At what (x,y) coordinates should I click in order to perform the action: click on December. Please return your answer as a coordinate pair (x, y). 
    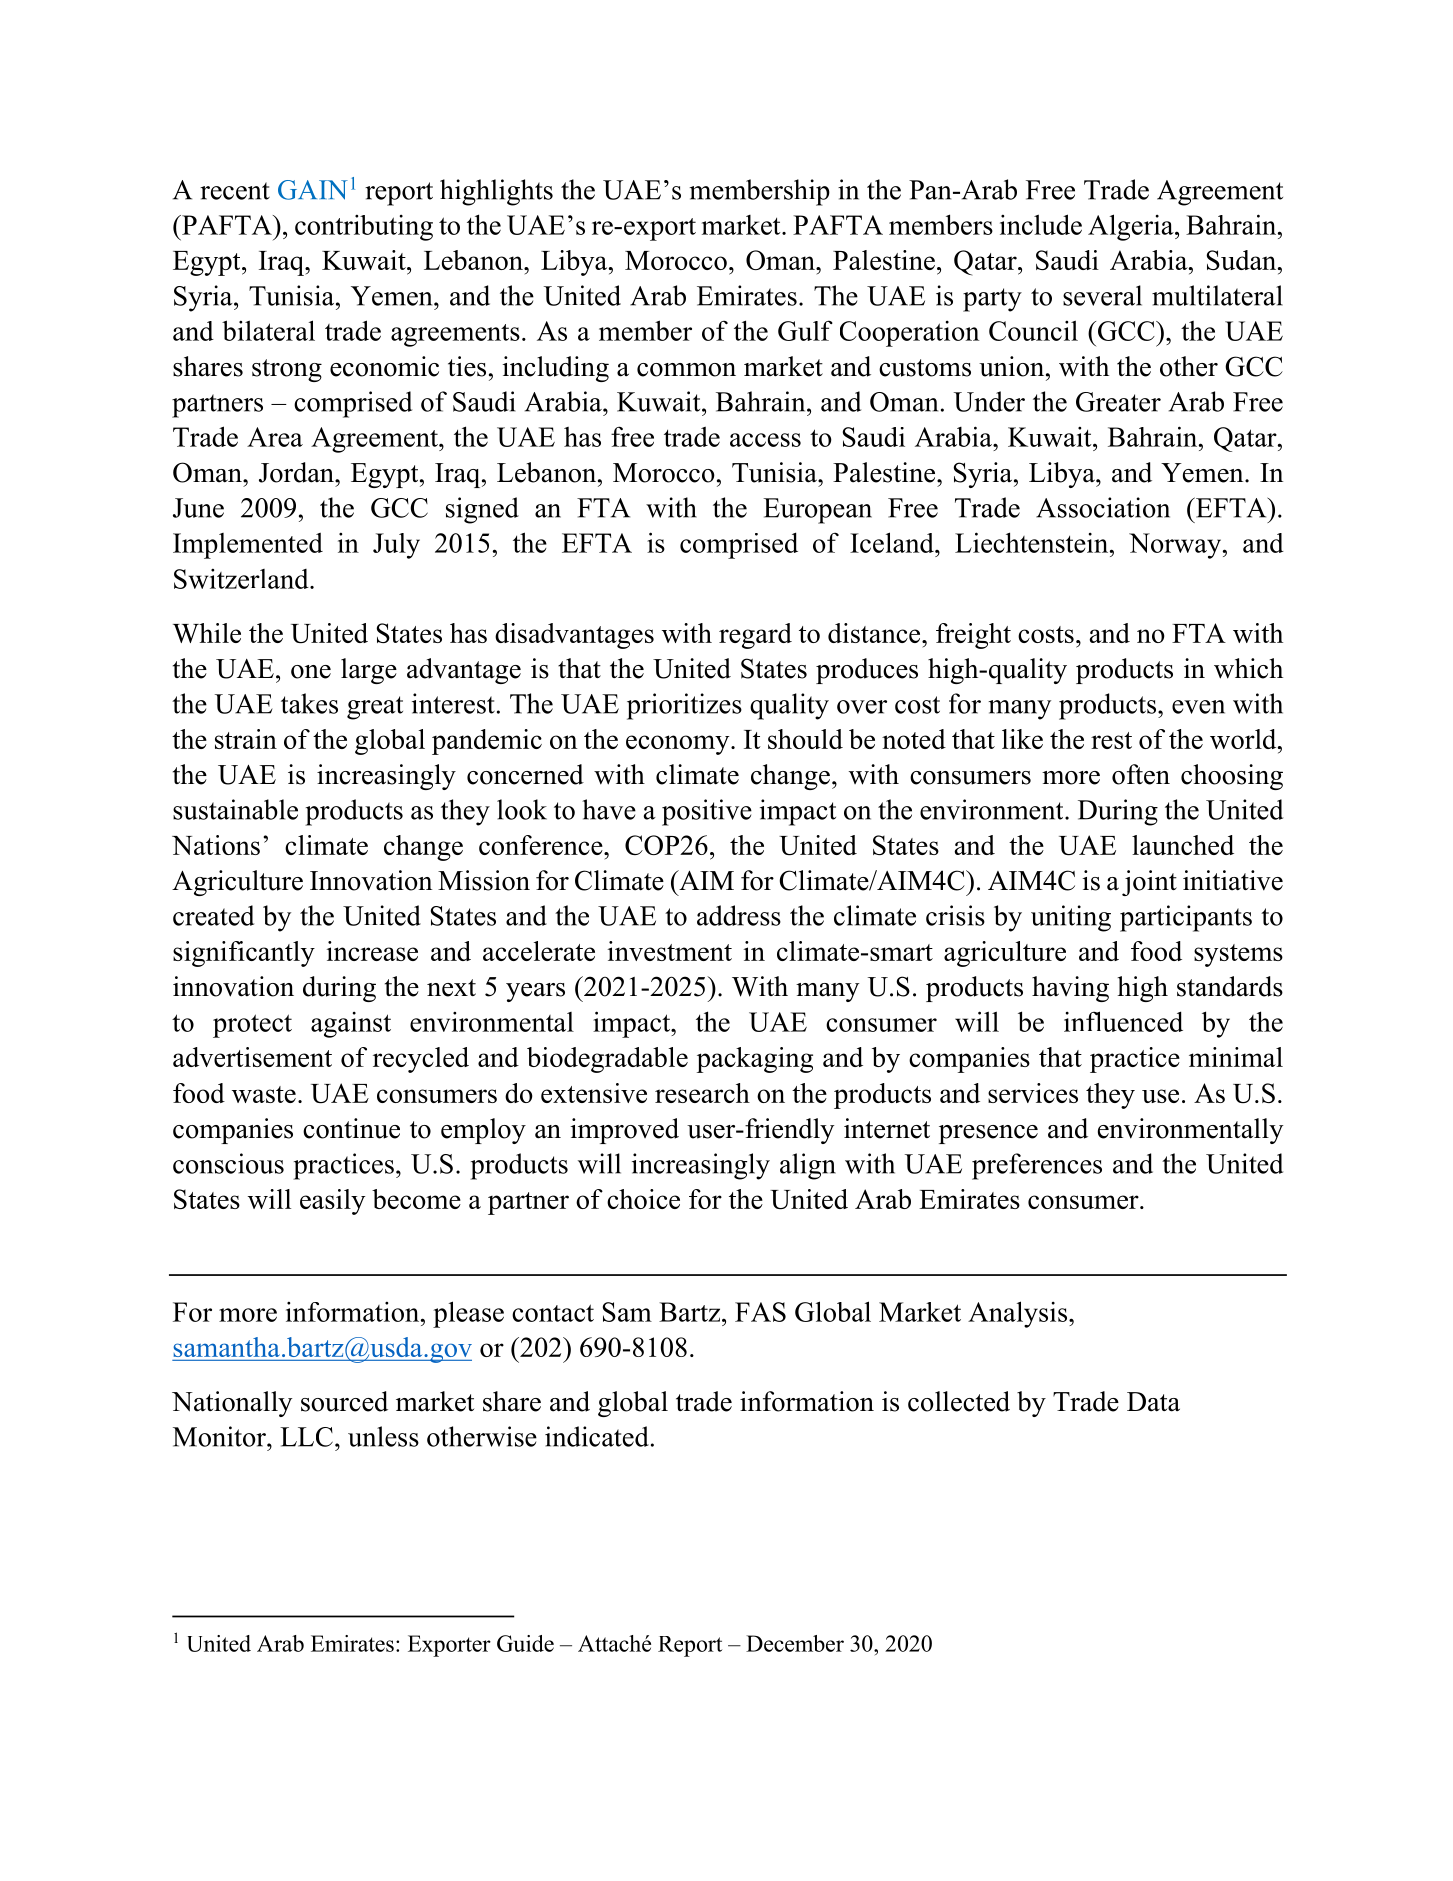
    Looking at the image, I should click on (795, 1643).
